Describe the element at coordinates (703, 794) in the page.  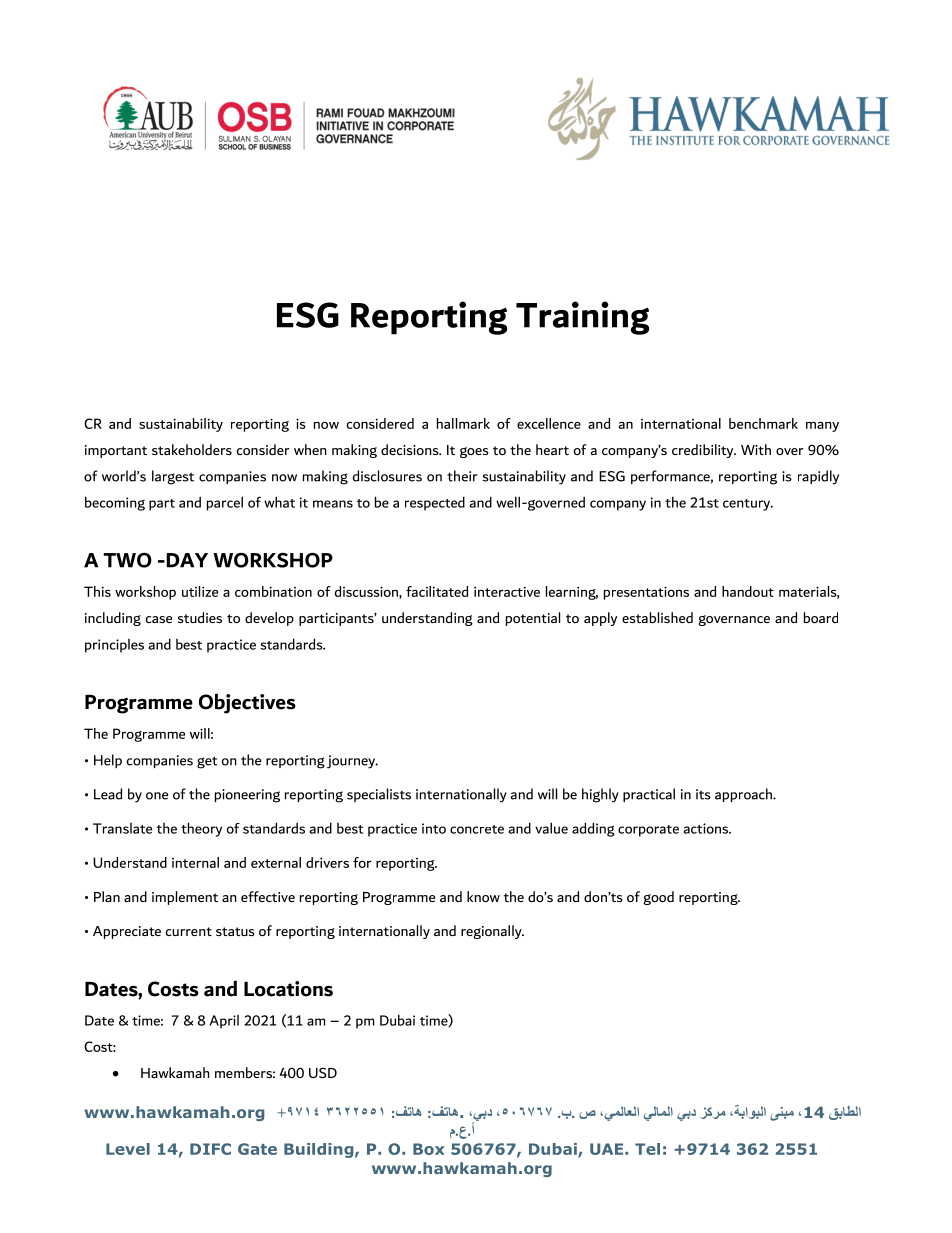
I see `its` at that location.
